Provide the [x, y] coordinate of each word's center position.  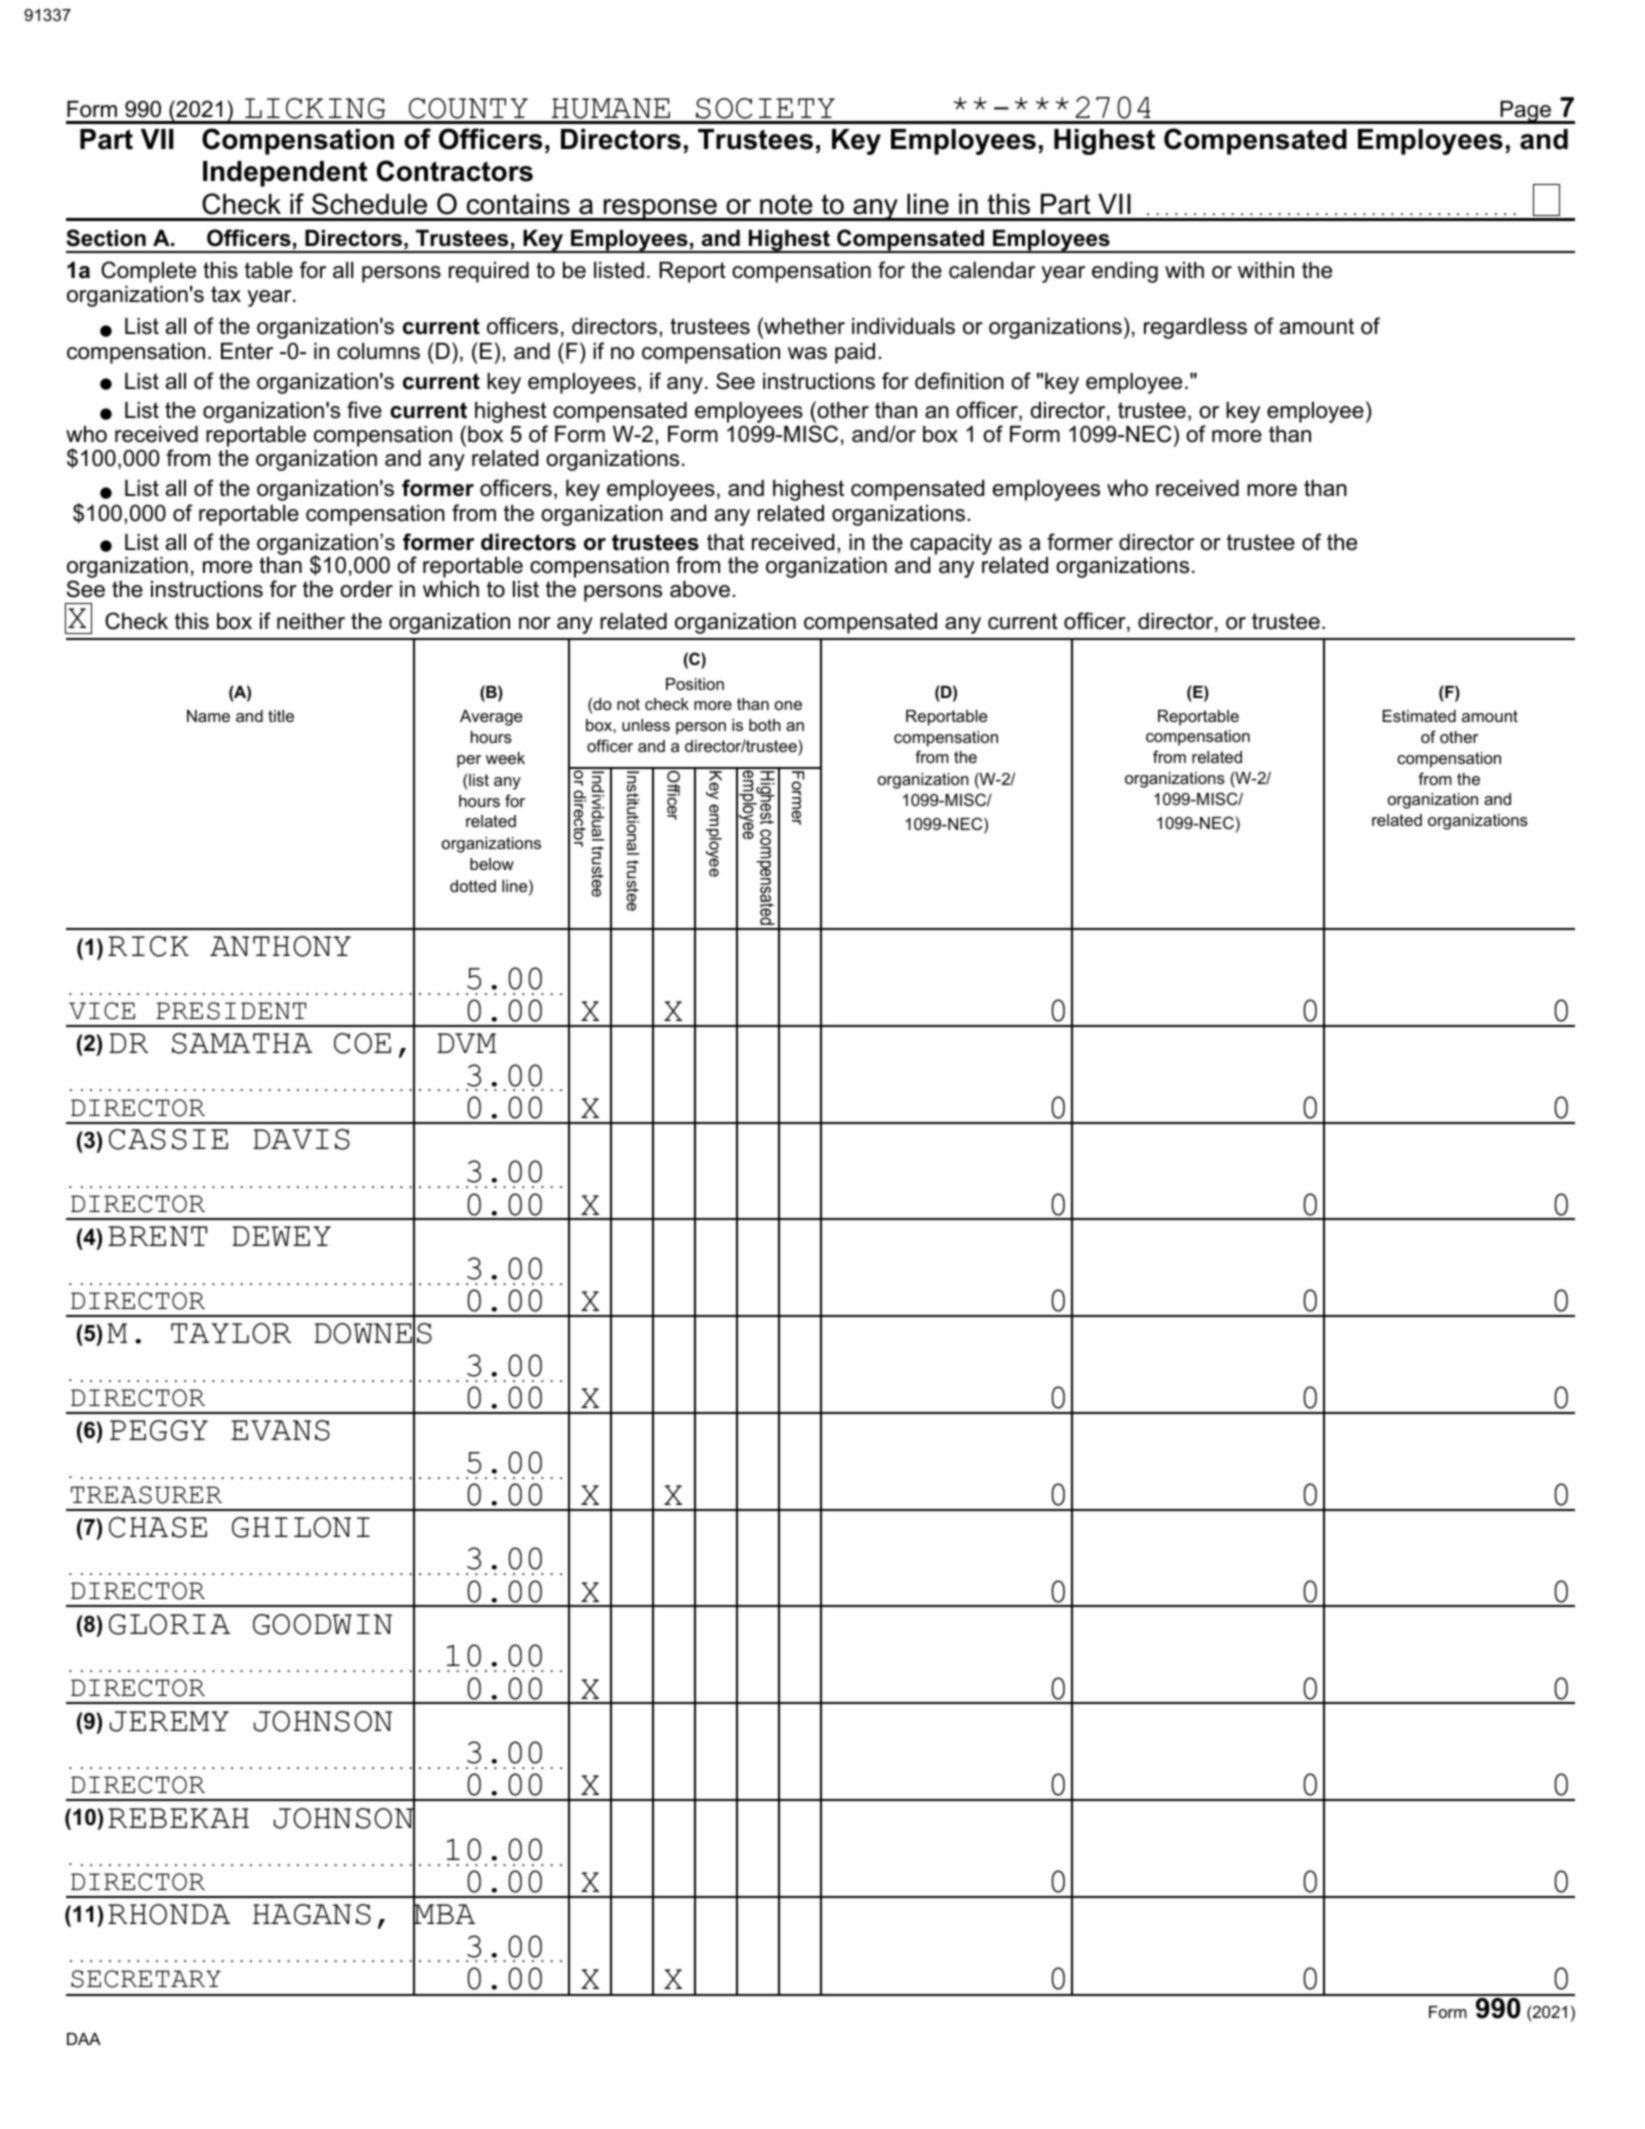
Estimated [1419, 716]
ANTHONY [280, 946]
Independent [285, 174]
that [725, 542]
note [786, 204]
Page [1525, 112]
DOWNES [373, 1334]
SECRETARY [146, 1979]
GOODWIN [322, 1624]
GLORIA [169, 1624]
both [765, 725]
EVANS [280, 1430]
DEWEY [281, 1236]
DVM [466, 1043]
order [366, 589]
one [788, 705]
